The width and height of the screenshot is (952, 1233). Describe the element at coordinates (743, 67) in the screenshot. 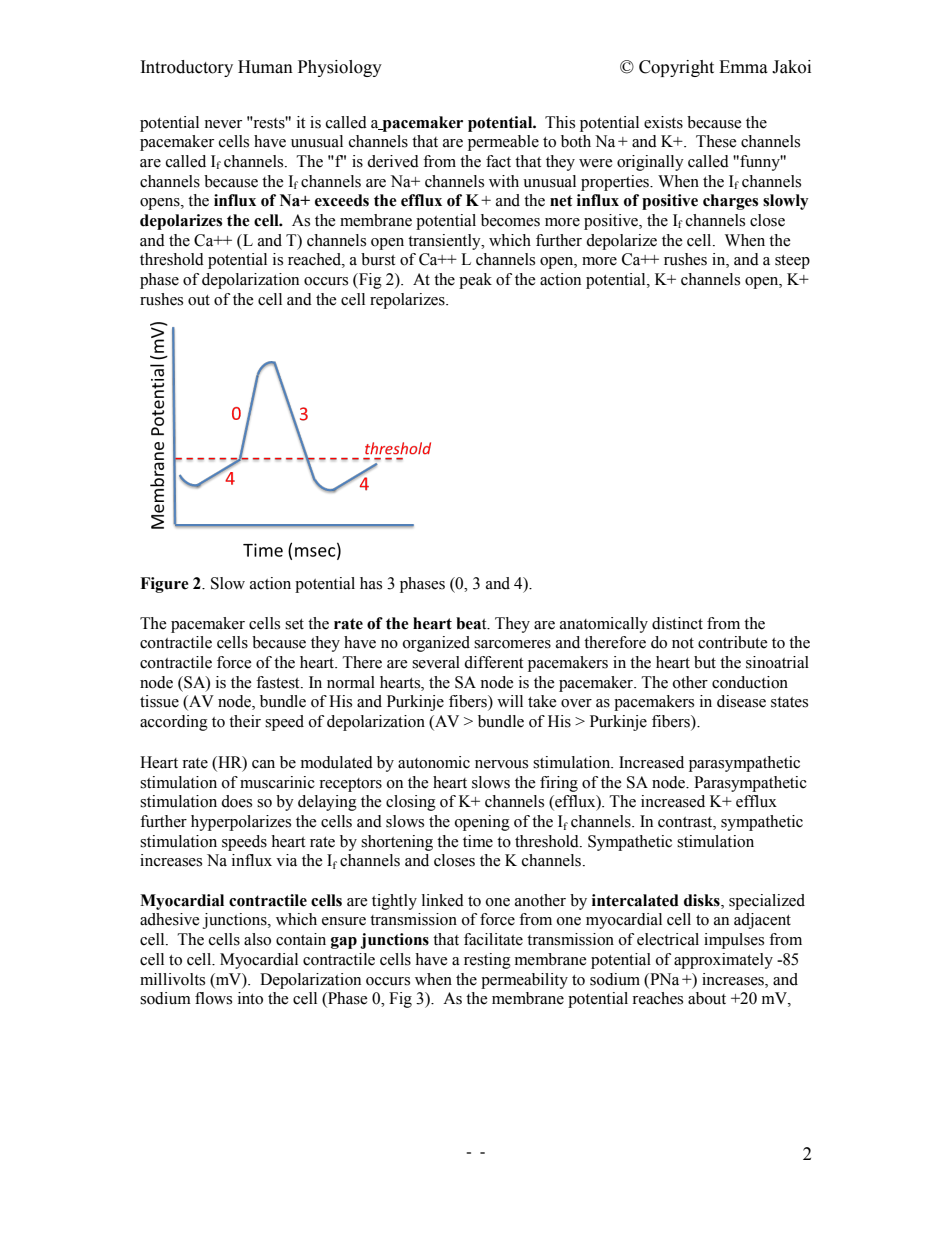

I see `Emma` at that location.
